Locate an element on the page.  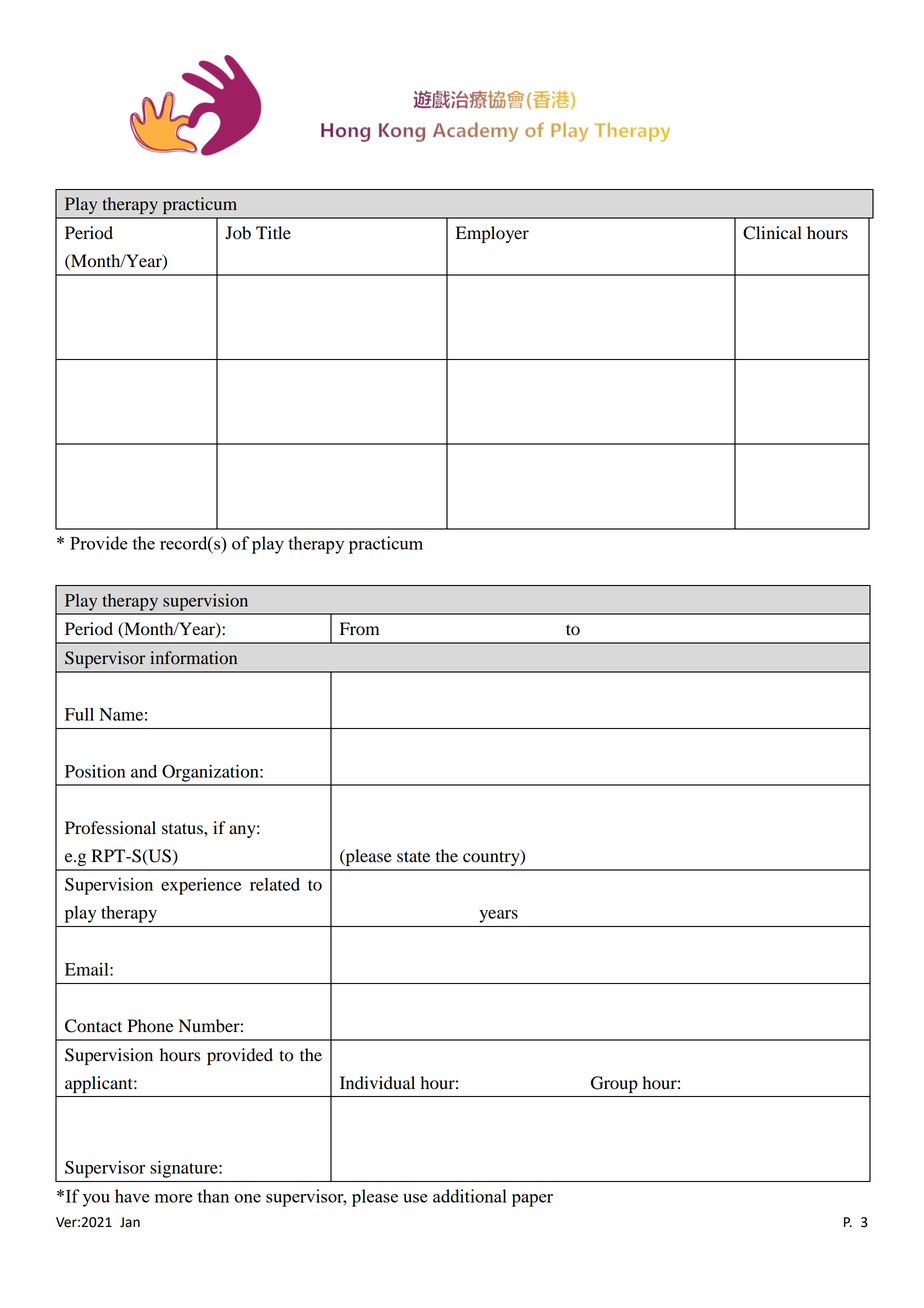
more is located at coordinates (174, 1198).
